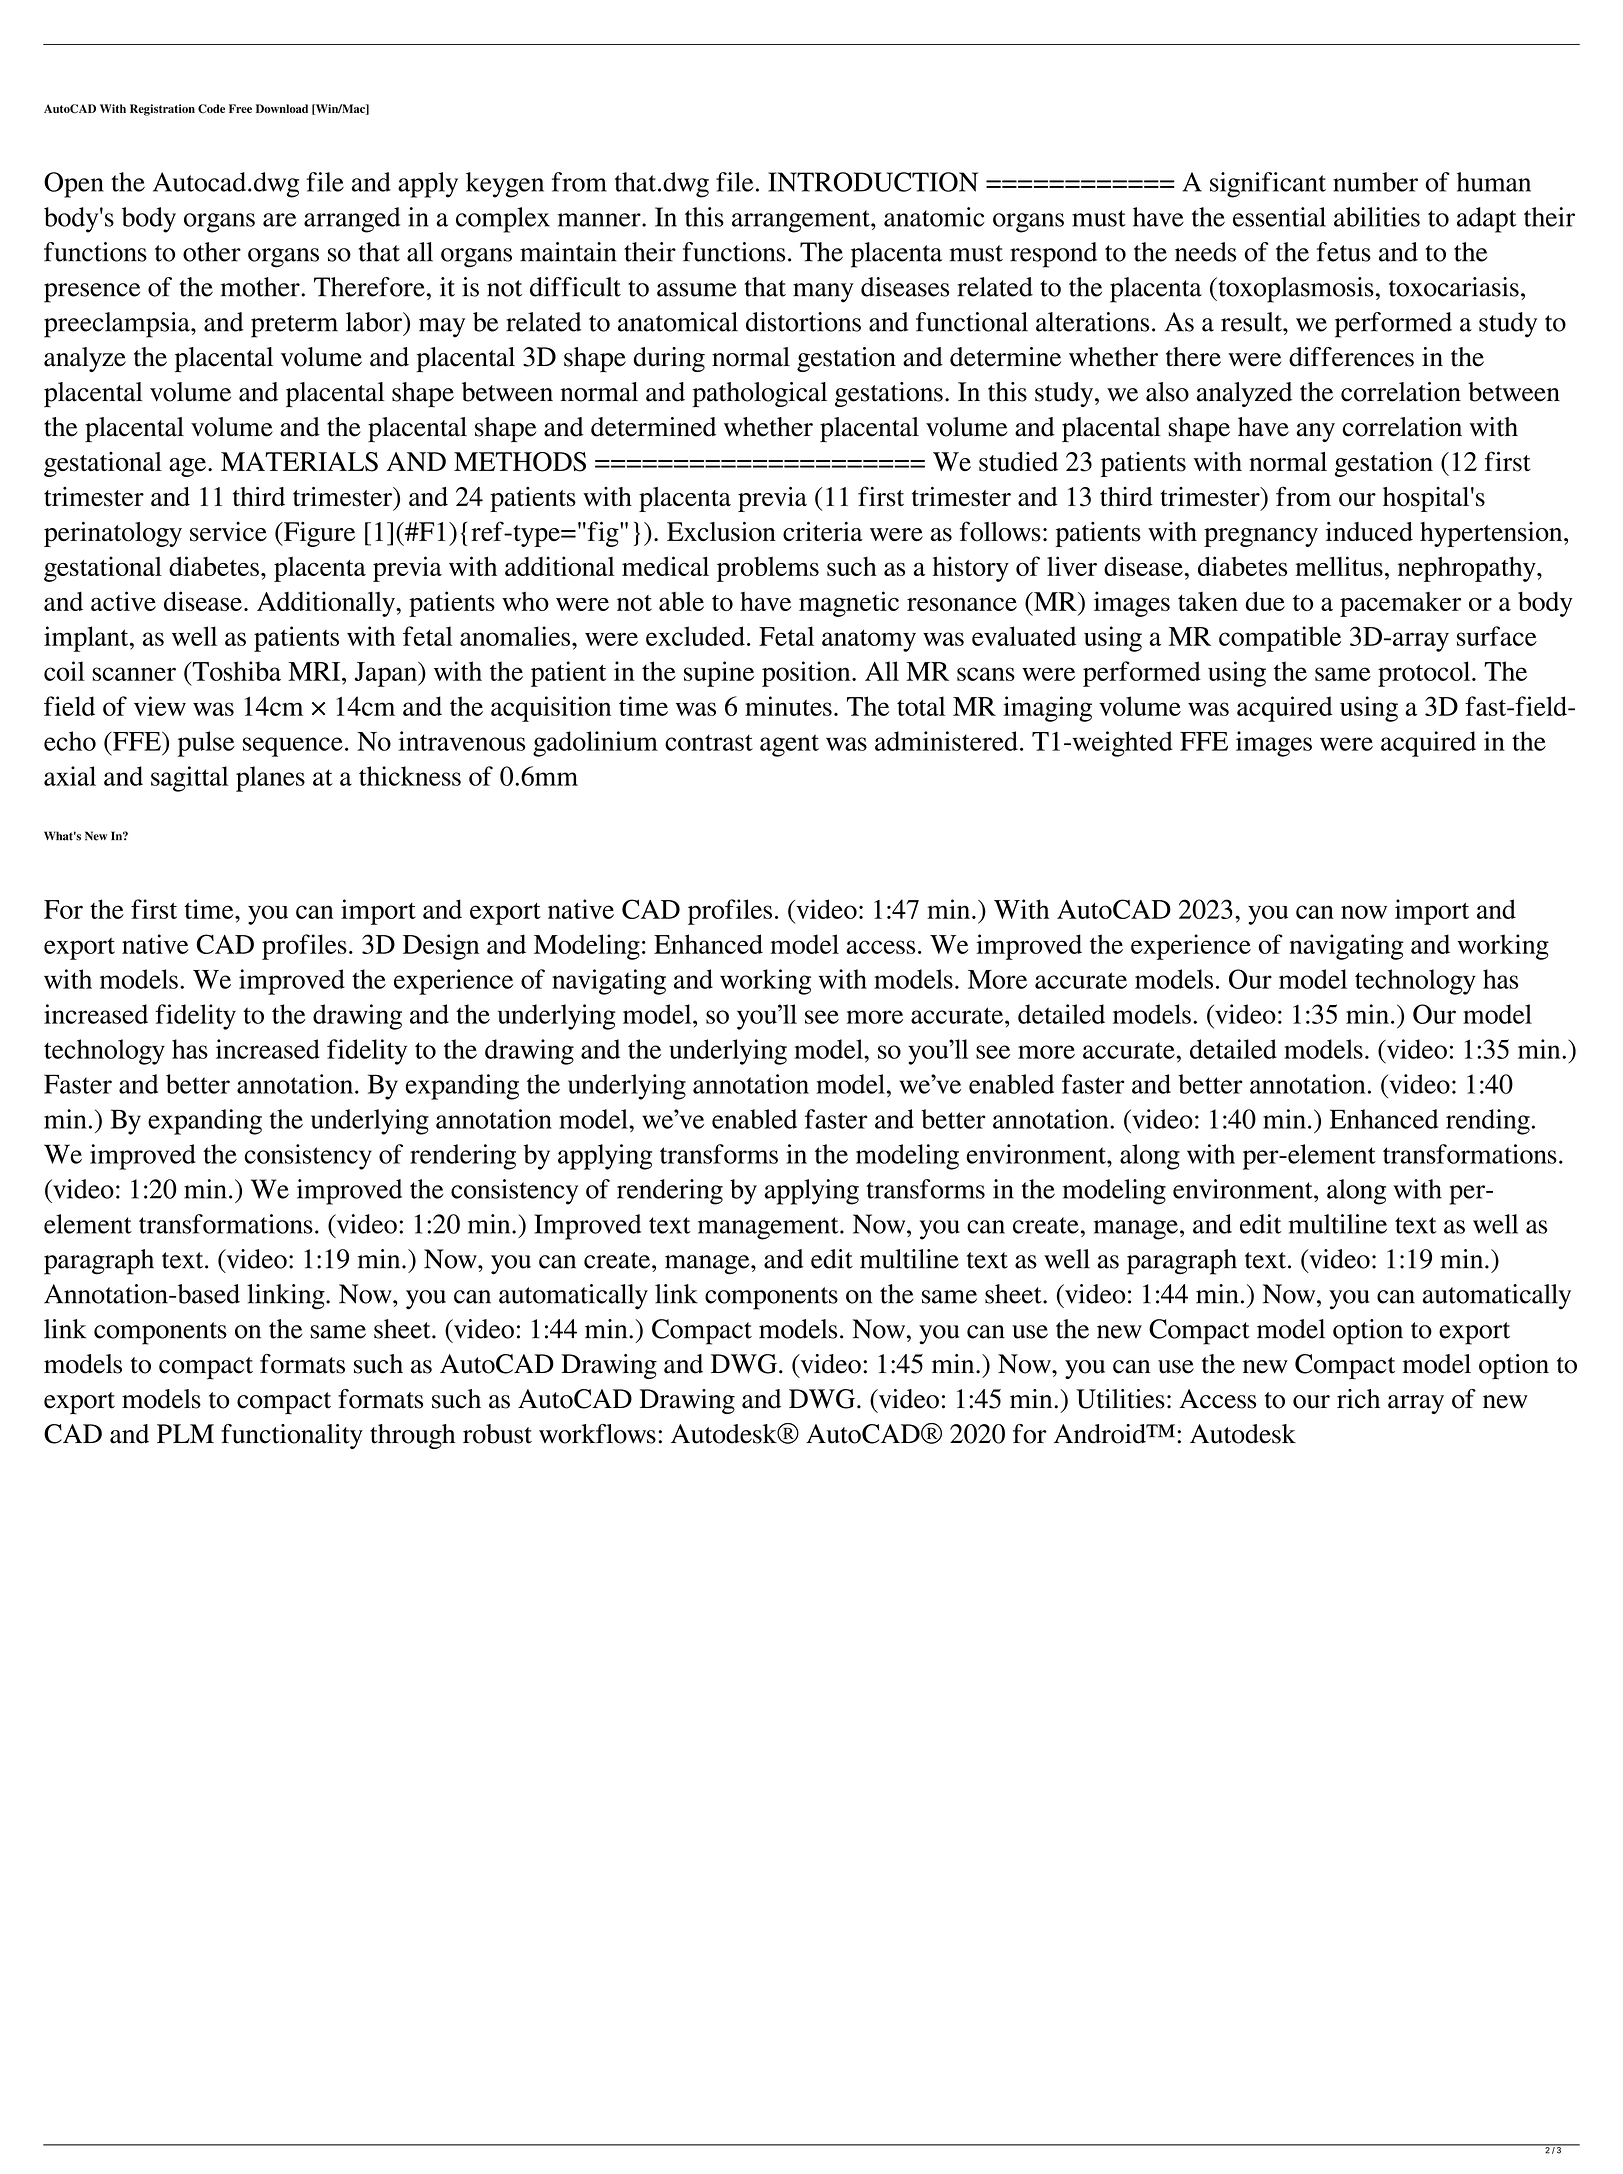 The image size is (1623, 2174). Describe the element at coordinates (759, 395) in the document. I see `pathological` at that location.
